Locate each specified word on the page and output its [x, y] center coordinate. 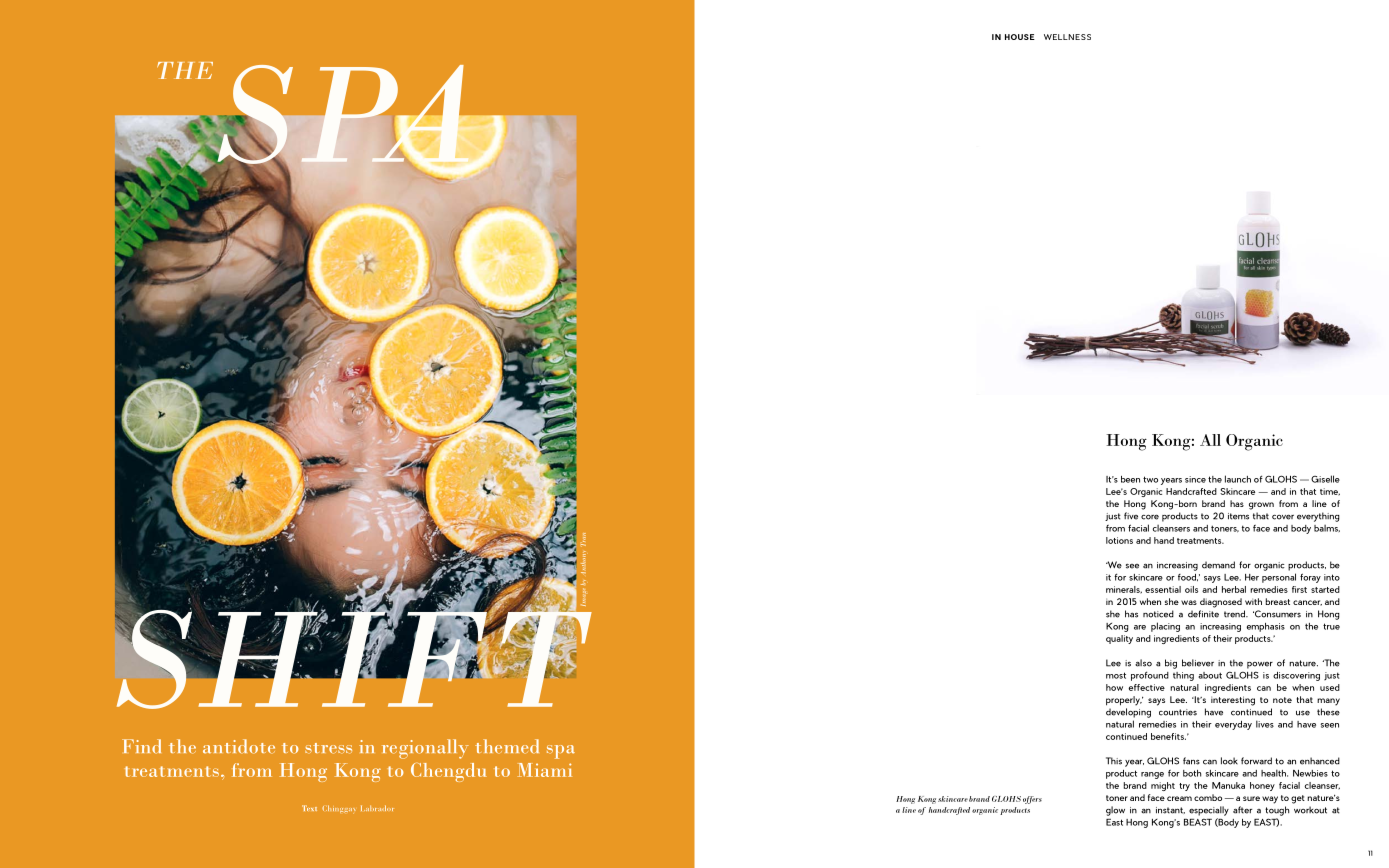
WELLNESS [1067, 37]
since [1195, 479]
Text [309, 808]
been [1130, 479]
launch [1238, 479]
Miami [544, 770]
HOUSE [1020, 37]
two [1150, 479]
